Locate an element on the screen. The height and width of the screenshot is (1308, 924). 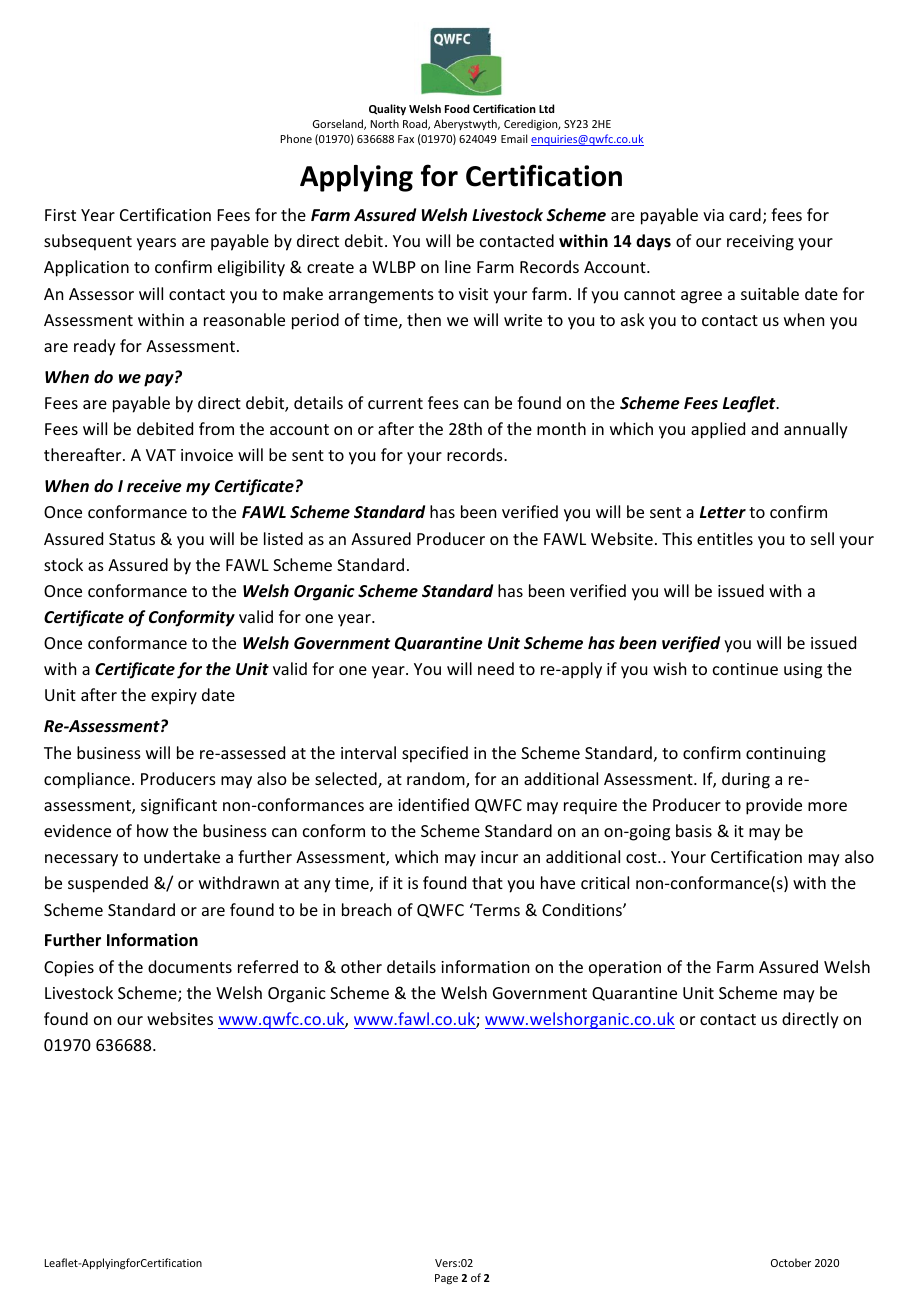
card is located at coordinates (745, 214).
